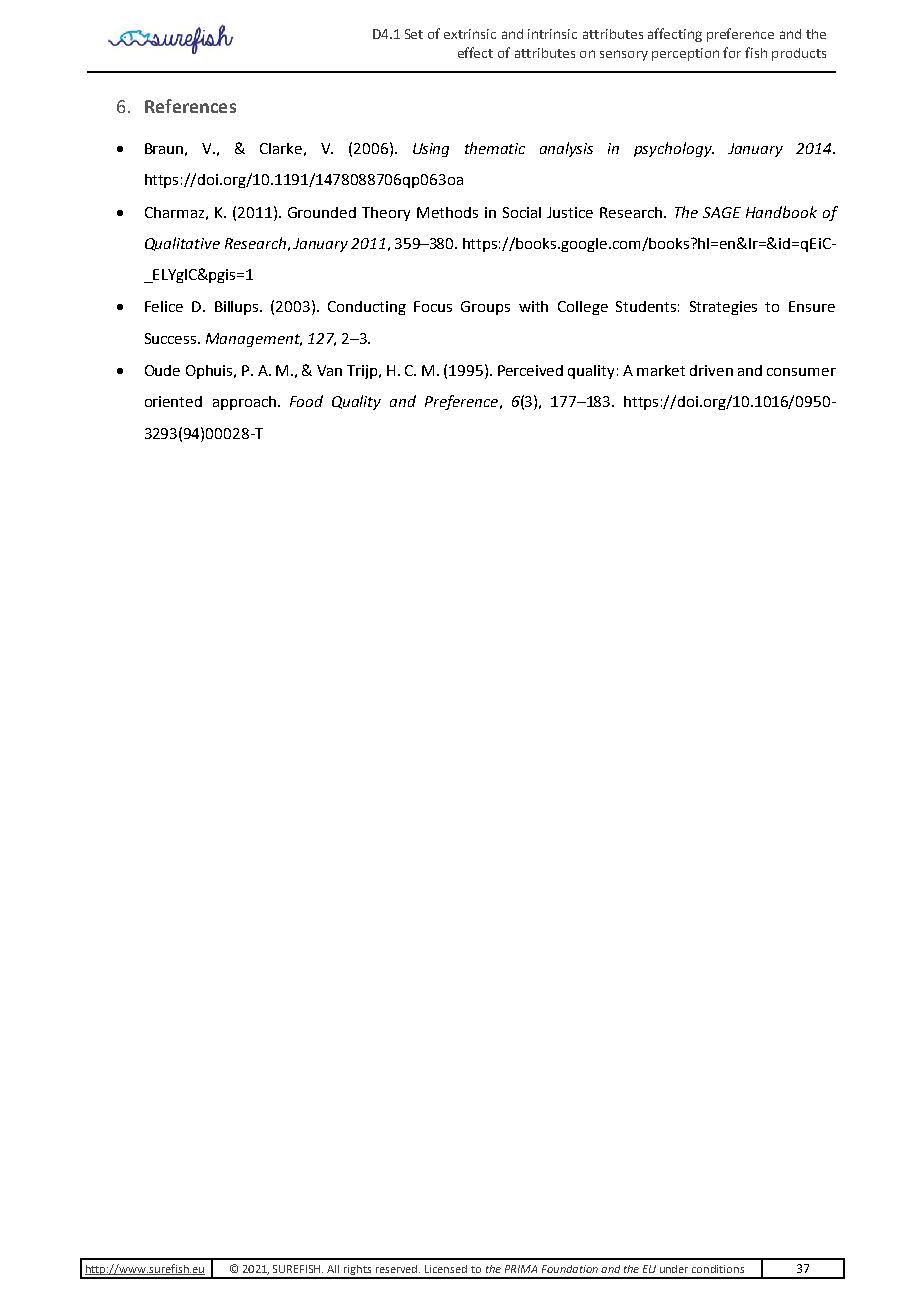  Describe the element at coordinates (521, 1269) in the screenshot. I see `PRIMA` at that location.
